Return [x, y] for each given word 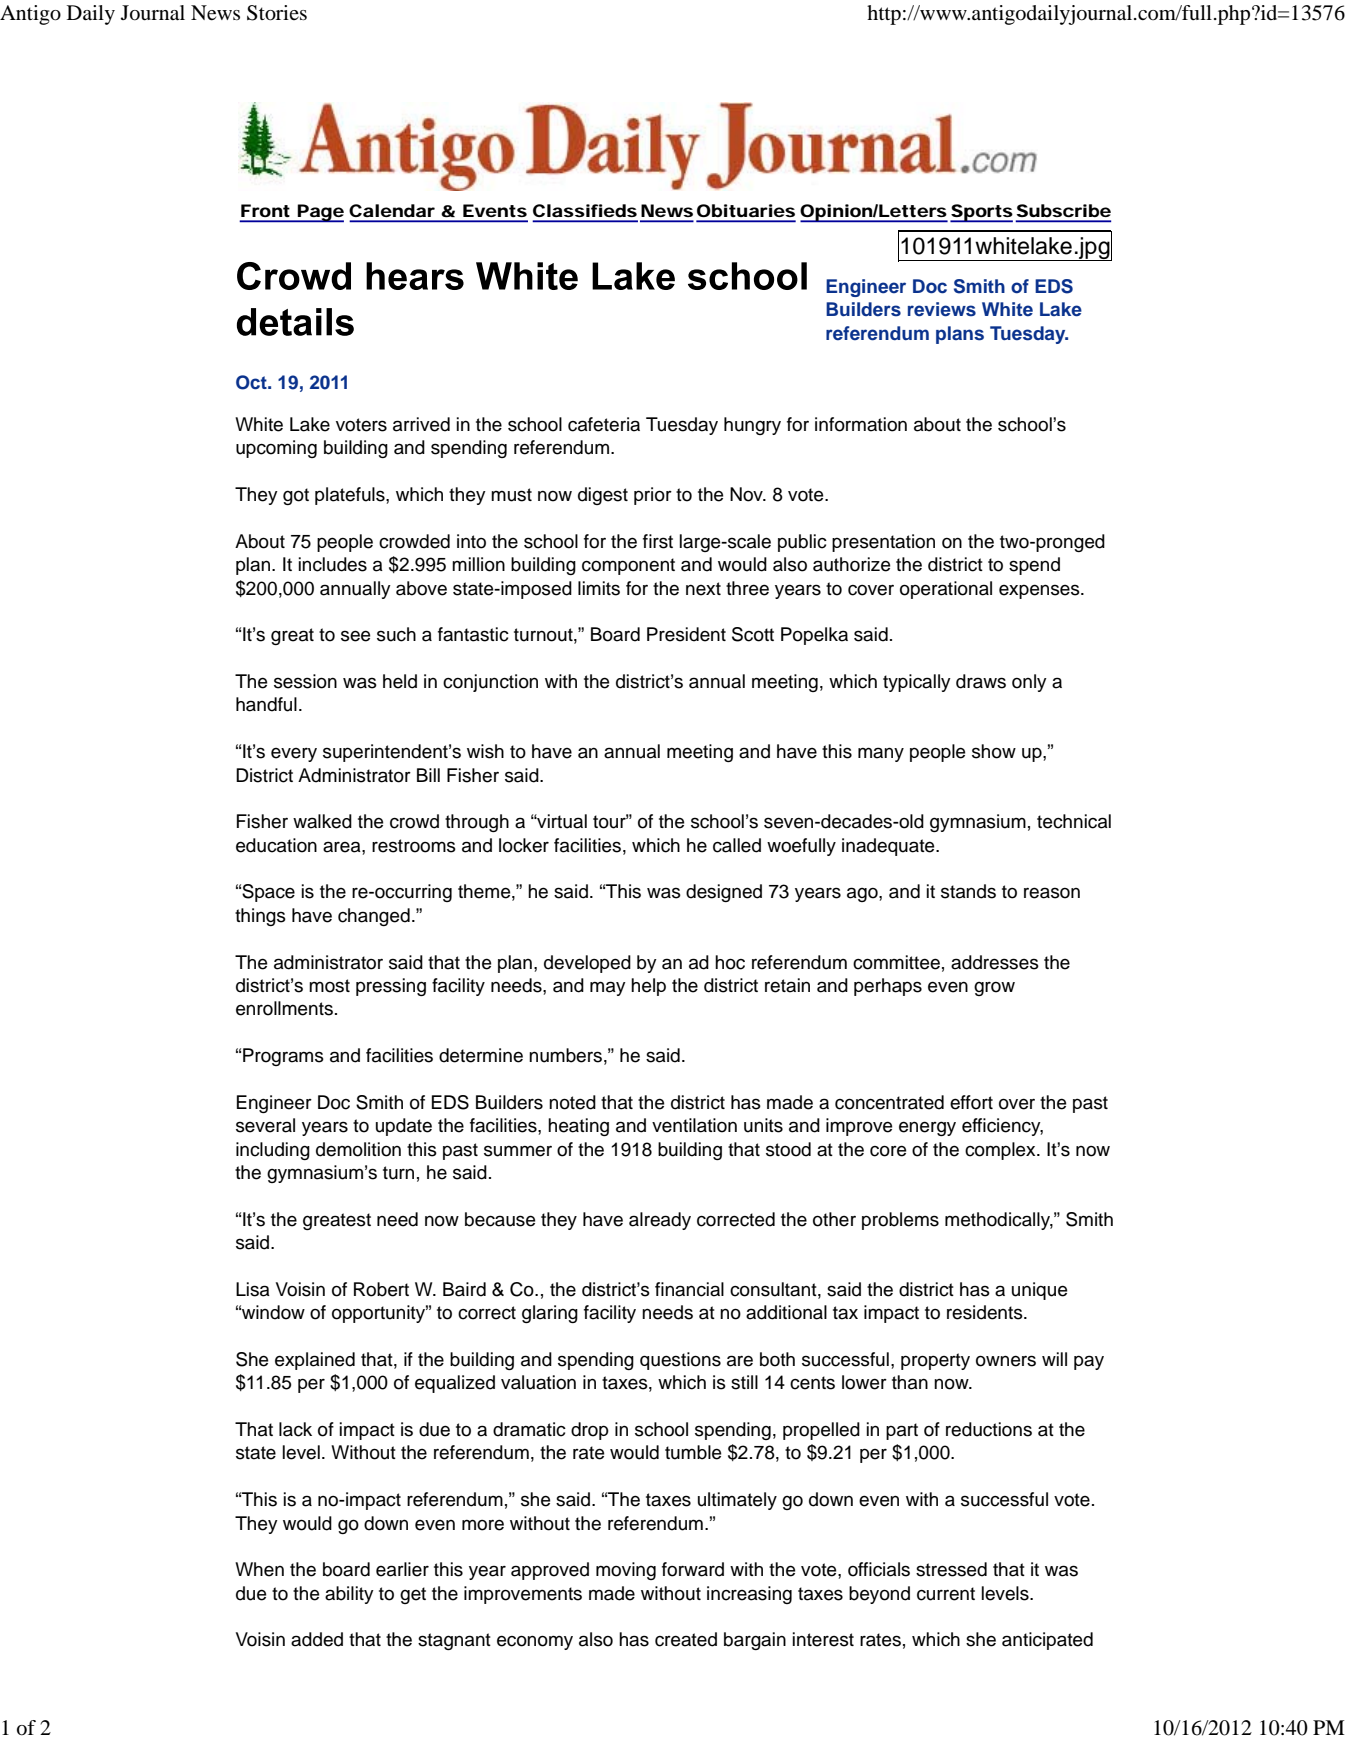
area [343, 847]
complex [1001, 1151]
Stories [277, 13]
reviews [942, 309]
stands [968, 891]
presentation [883, 543]
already [660, 1221]
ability [349, 1595]
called [737, 845]
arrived [421, 424]
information [861, 424]
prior [653, 496]
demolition [358, 1149]
